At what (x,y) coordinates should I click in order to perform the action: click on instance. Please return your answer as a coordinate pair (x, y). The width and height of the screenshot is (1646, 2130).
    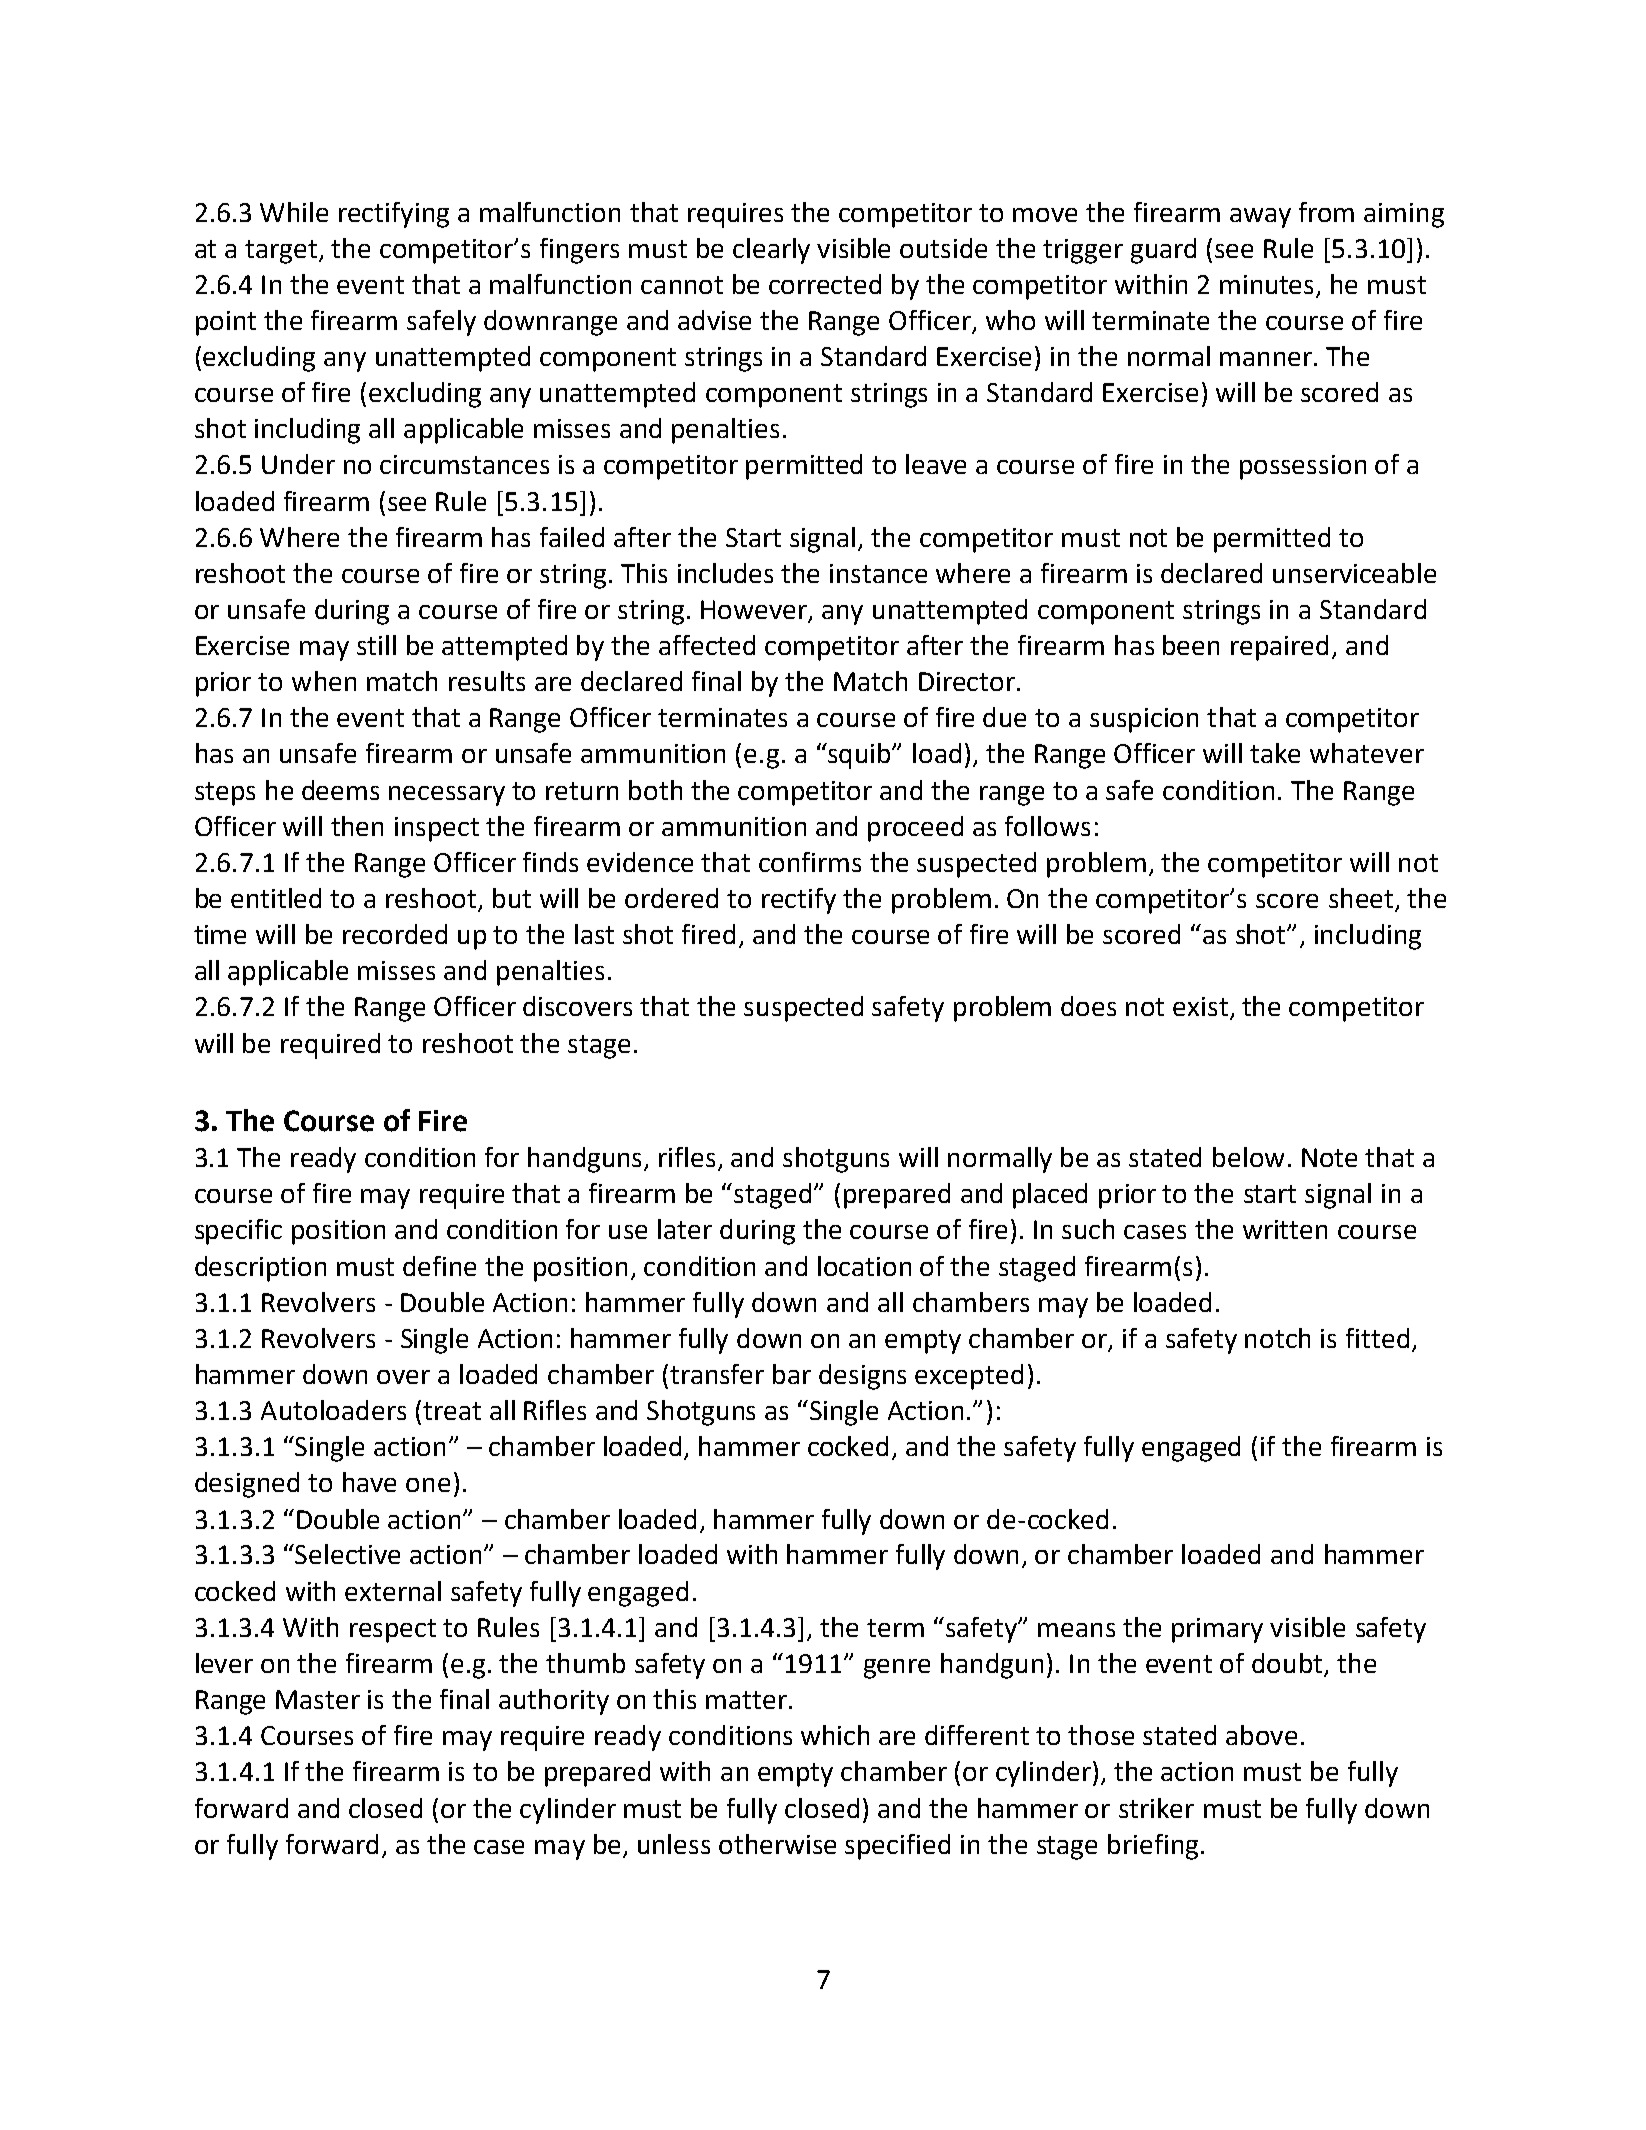
    Looking at the image, I should click on (878, 573).
